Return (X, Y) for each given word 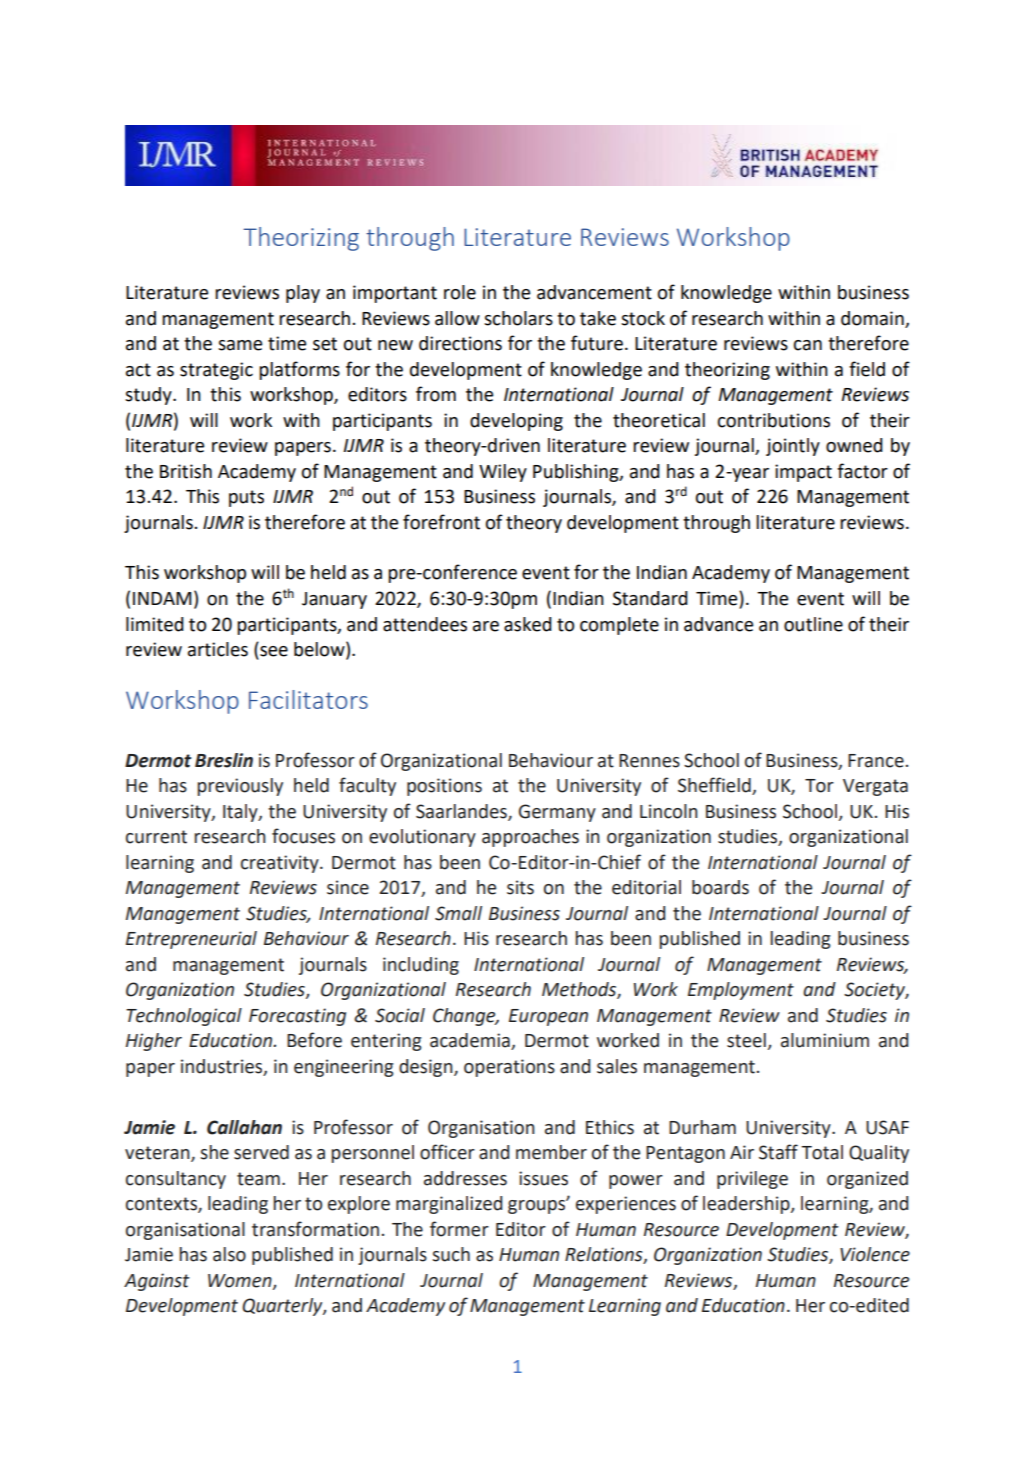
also (229, 1254)
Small (458, 913)
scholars (518, 318)
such (451, 1254)
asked (528, 624)
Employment (741, 991)
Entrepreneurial (191, 940)
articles (218, 649)
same (240, 345)
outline (813, 624)
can (808, 345)
